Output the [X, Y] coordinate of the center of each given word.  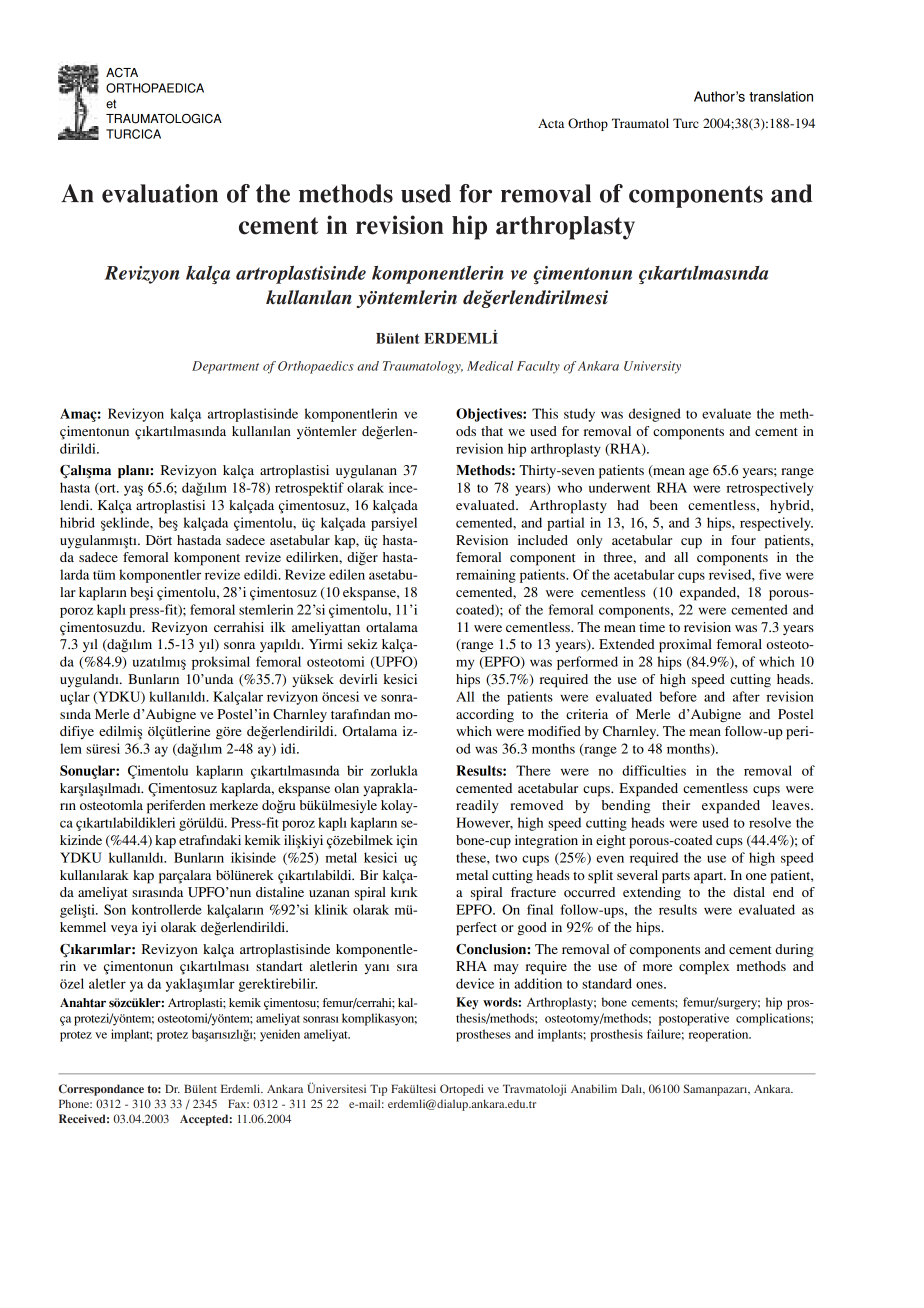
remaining [486, 576]
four [743, 540]
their [676, 805]
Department [225, 367]
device [475, 983]
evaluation [160, 193]
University [652, 367]
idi [289, 748]
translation [781, 96]
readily [477, 806]
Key [467, 1003]
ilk [278, 627]
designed [655, 415]
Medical [490, 366]
